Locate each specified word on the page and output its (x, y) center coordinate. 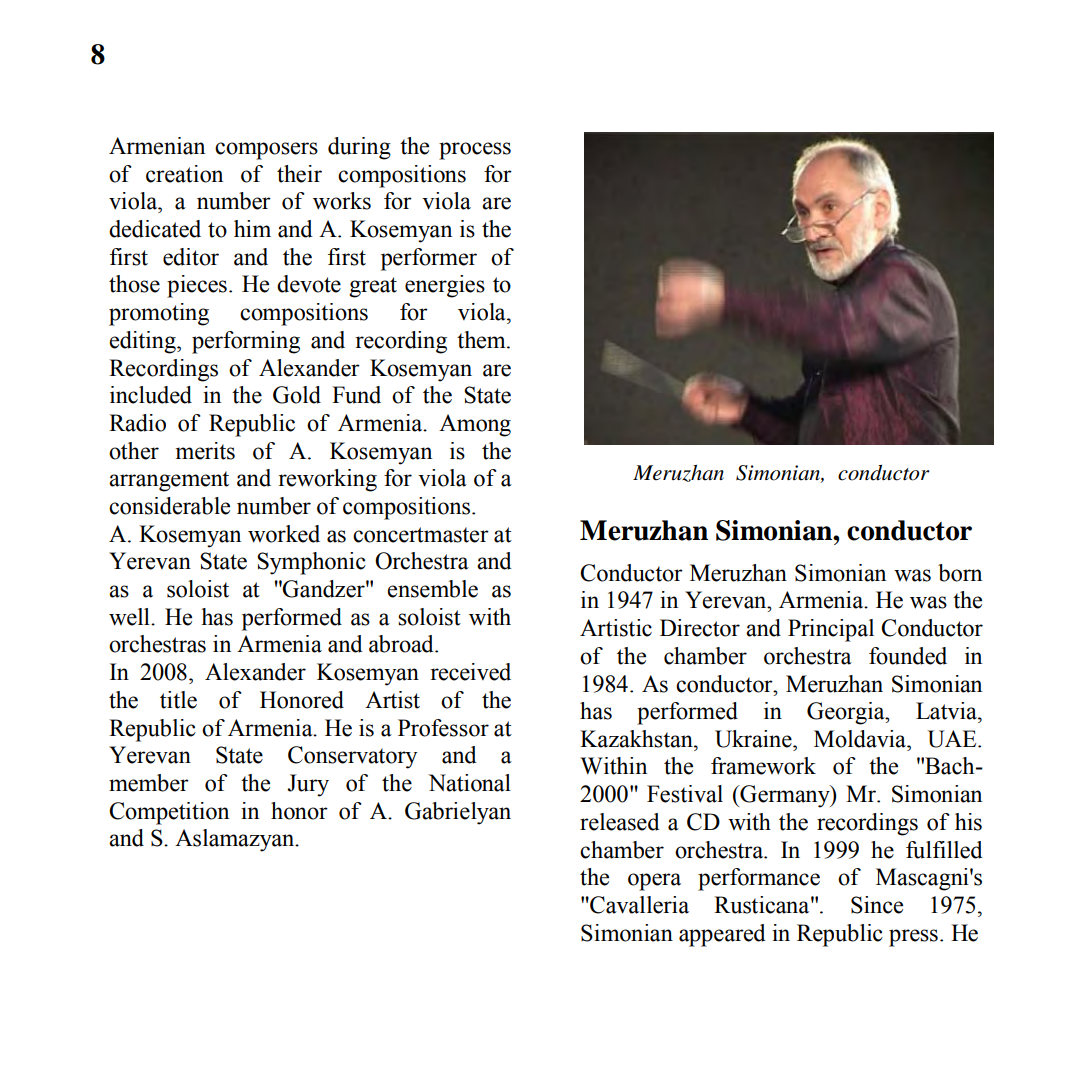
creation (184, 174)
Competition (169, 813)
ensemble (432, 589)
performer (429, 259)
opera (654, 882)
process (475, 151)
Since (877, 905)
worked (284, 534)
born (960, 573)
